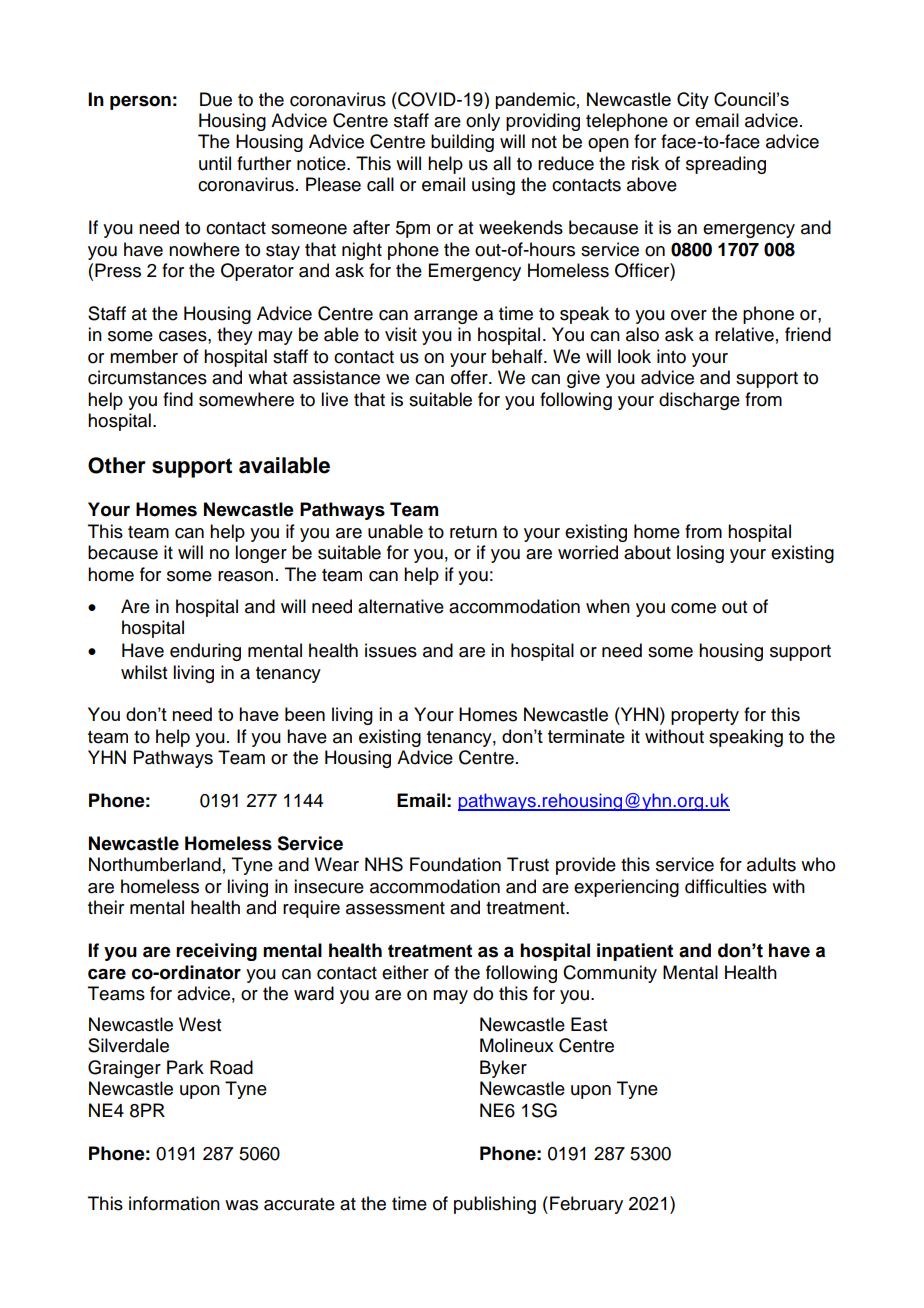 The height and width of the screenshot is (1308, 924). Describe the element at coordinates (586, 1205) in the screenshot. I see `February` at that location.
